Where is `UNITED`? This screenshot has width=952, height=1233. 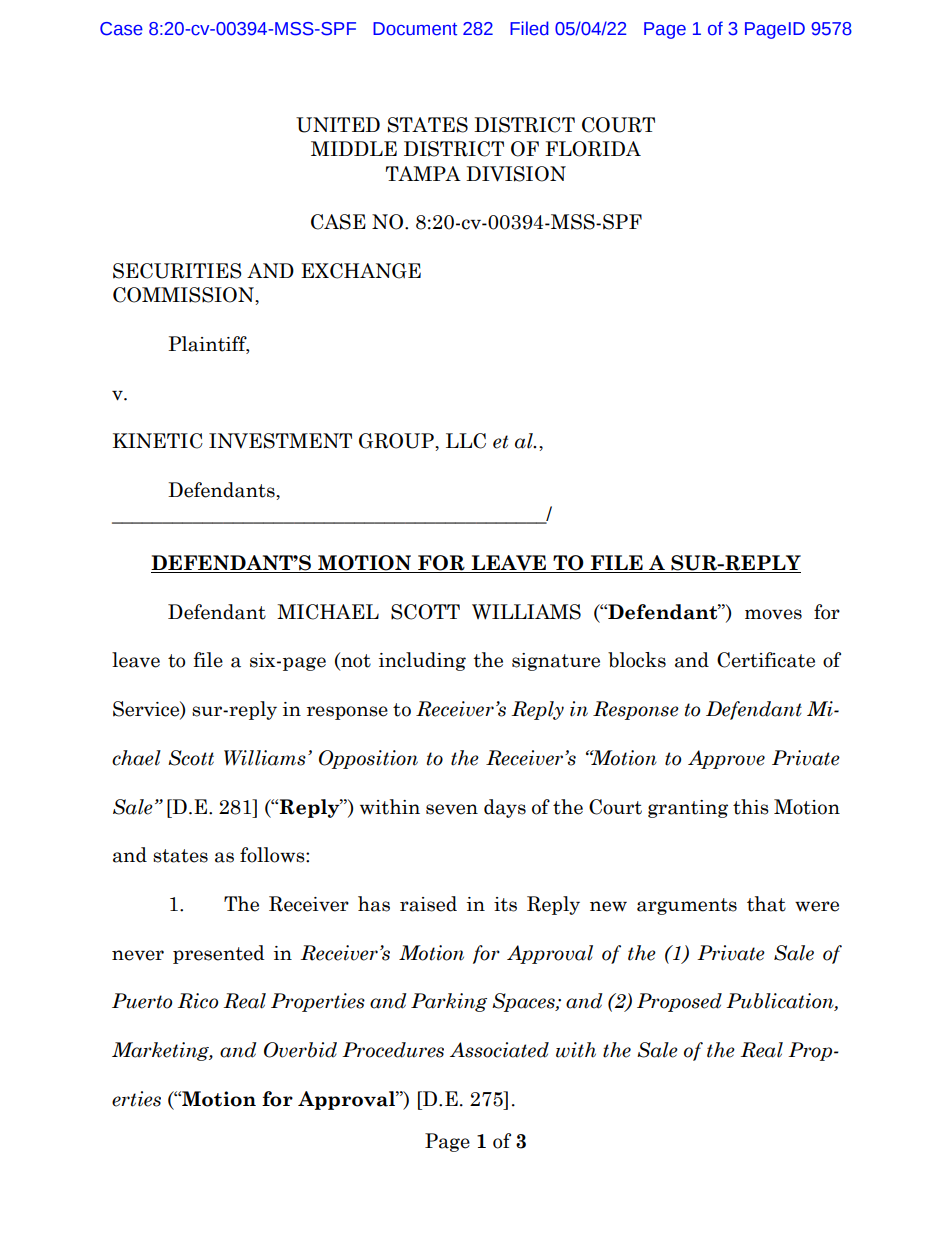
UNITED is located at coordinates (338, 125).
